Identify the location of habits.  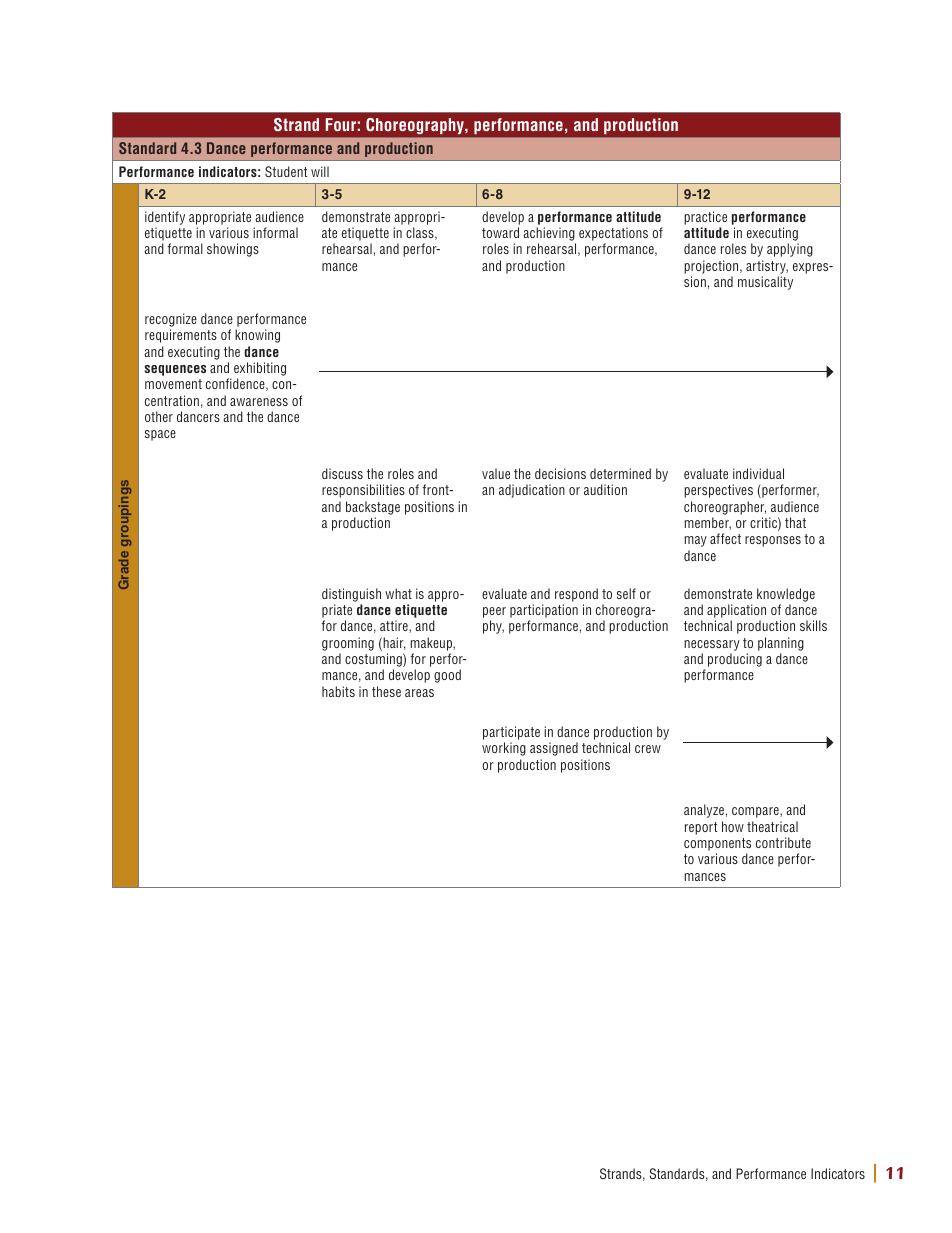
(338, 691).
